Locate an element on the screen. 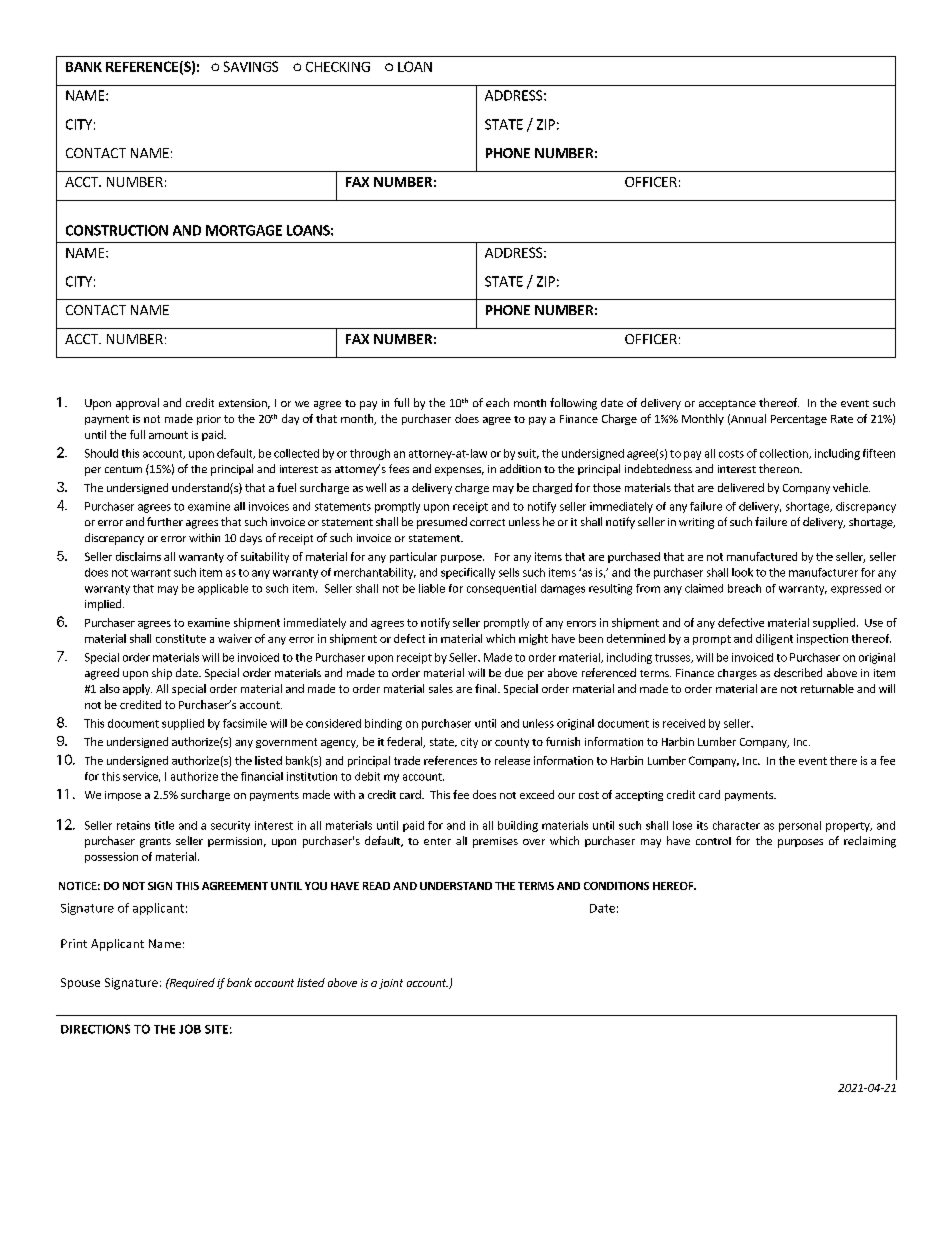  acceptance is located at coordinates (727, 405).
